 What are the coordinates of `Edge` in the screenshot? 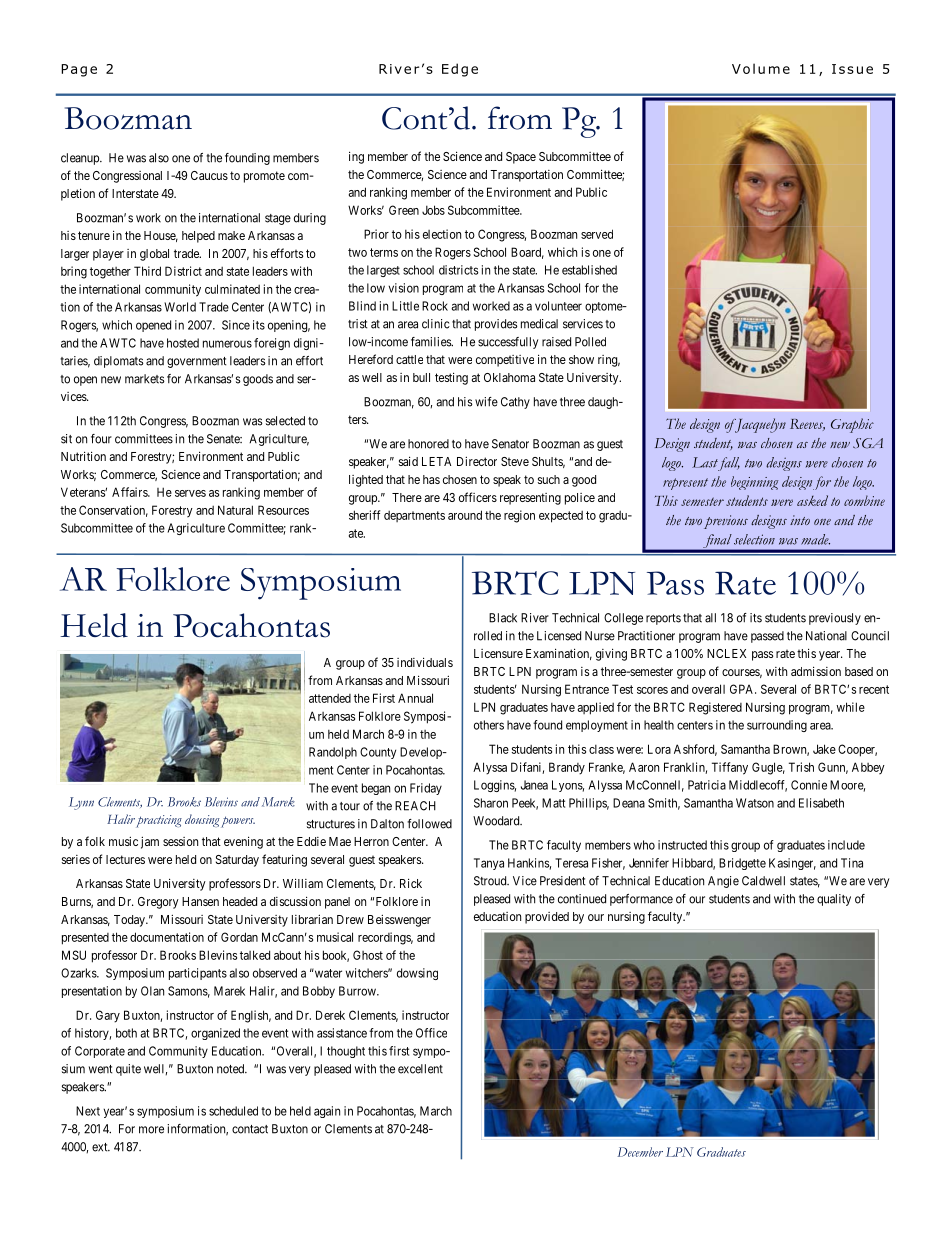 It's located at (460, 70).
